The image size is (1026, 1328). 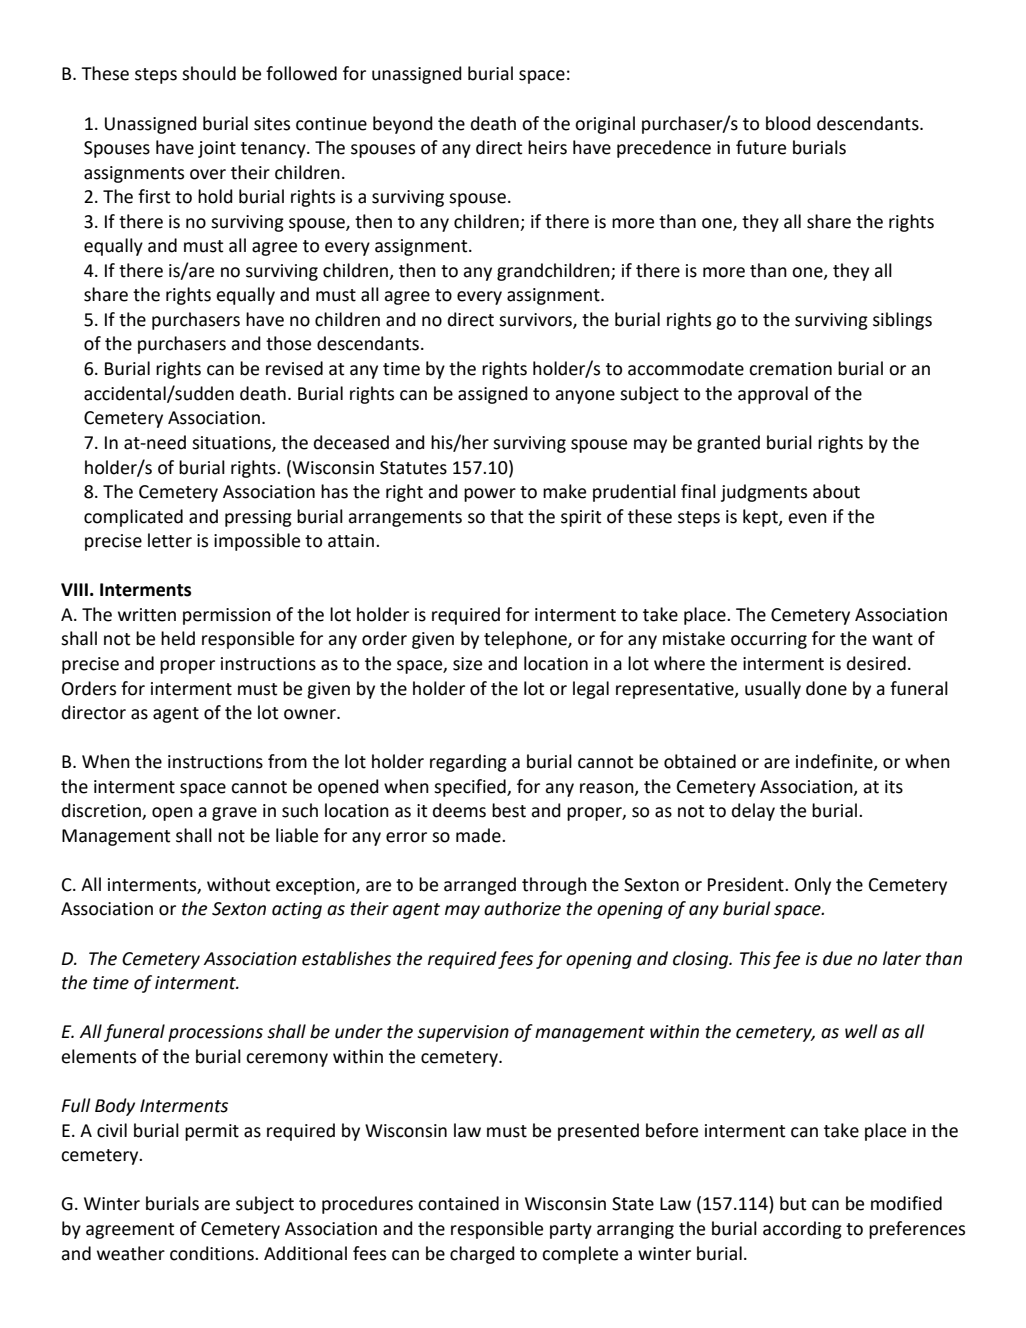 I want to click on done, so click(x=826, y=688).
